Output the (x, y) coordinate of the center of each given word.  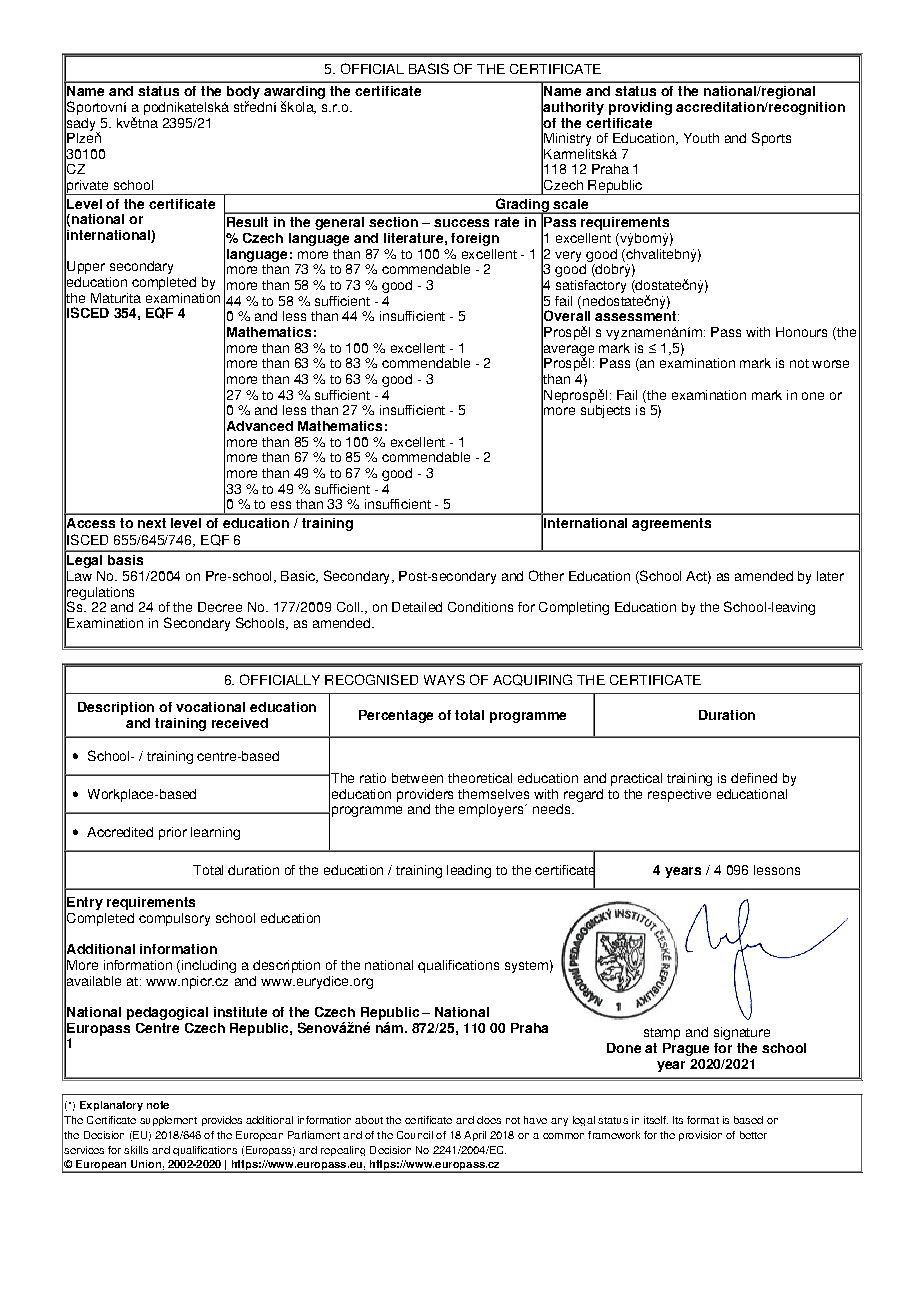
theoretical (480, 778)
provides (222, 1121)
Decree (220, 607)
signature (742, 1033)
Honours (801, 332)
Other (546, 575)
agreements (671, 524)
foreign (475, 239)
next (152, 523)
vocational (210, 707)
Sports (771, 139)
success (461, 223)
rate (507, 222)
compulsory (174, 919)
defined (754, 778)
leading (469, 871)
